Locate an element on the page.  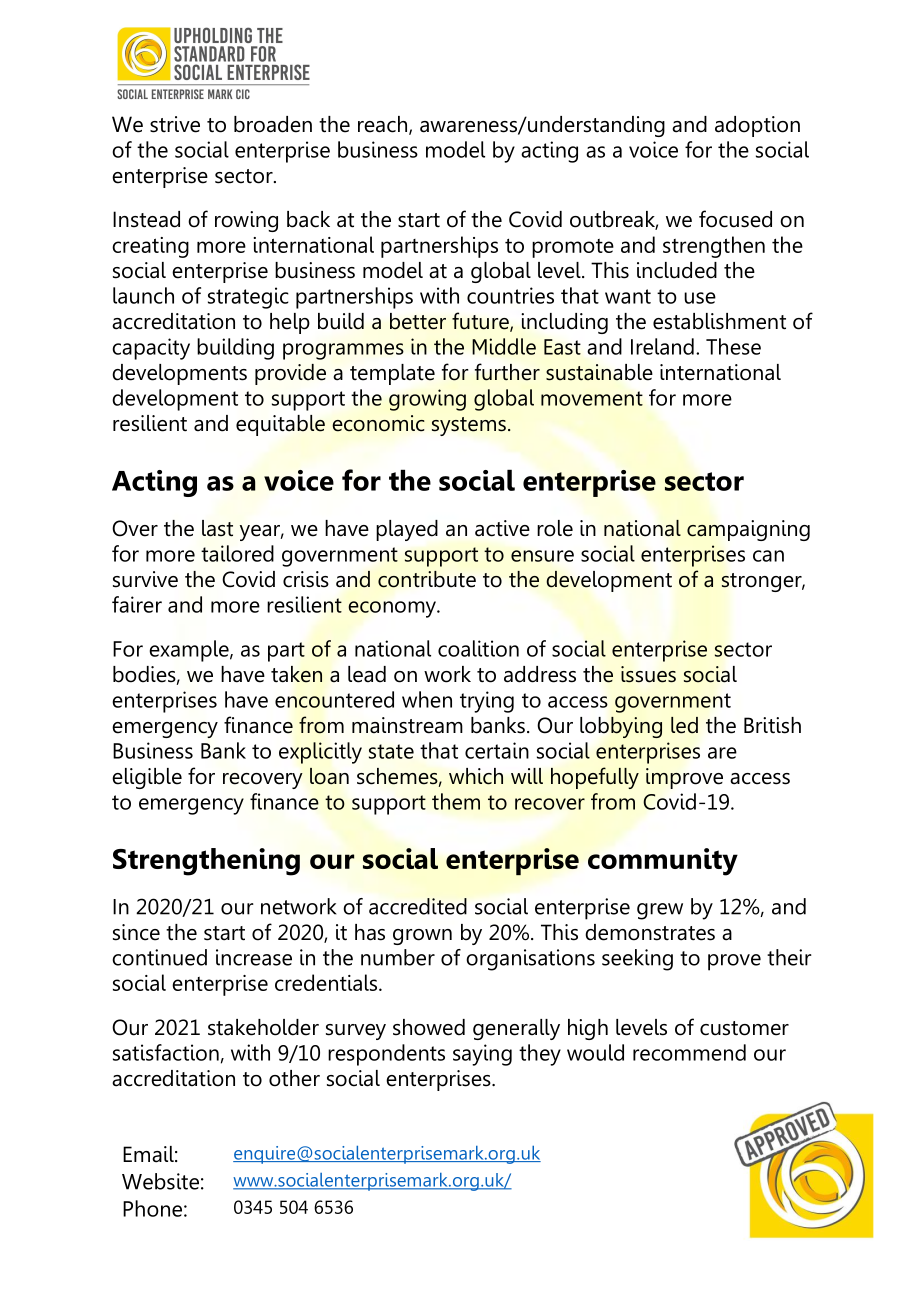
campaigning is located at coordinates (748, 530).
